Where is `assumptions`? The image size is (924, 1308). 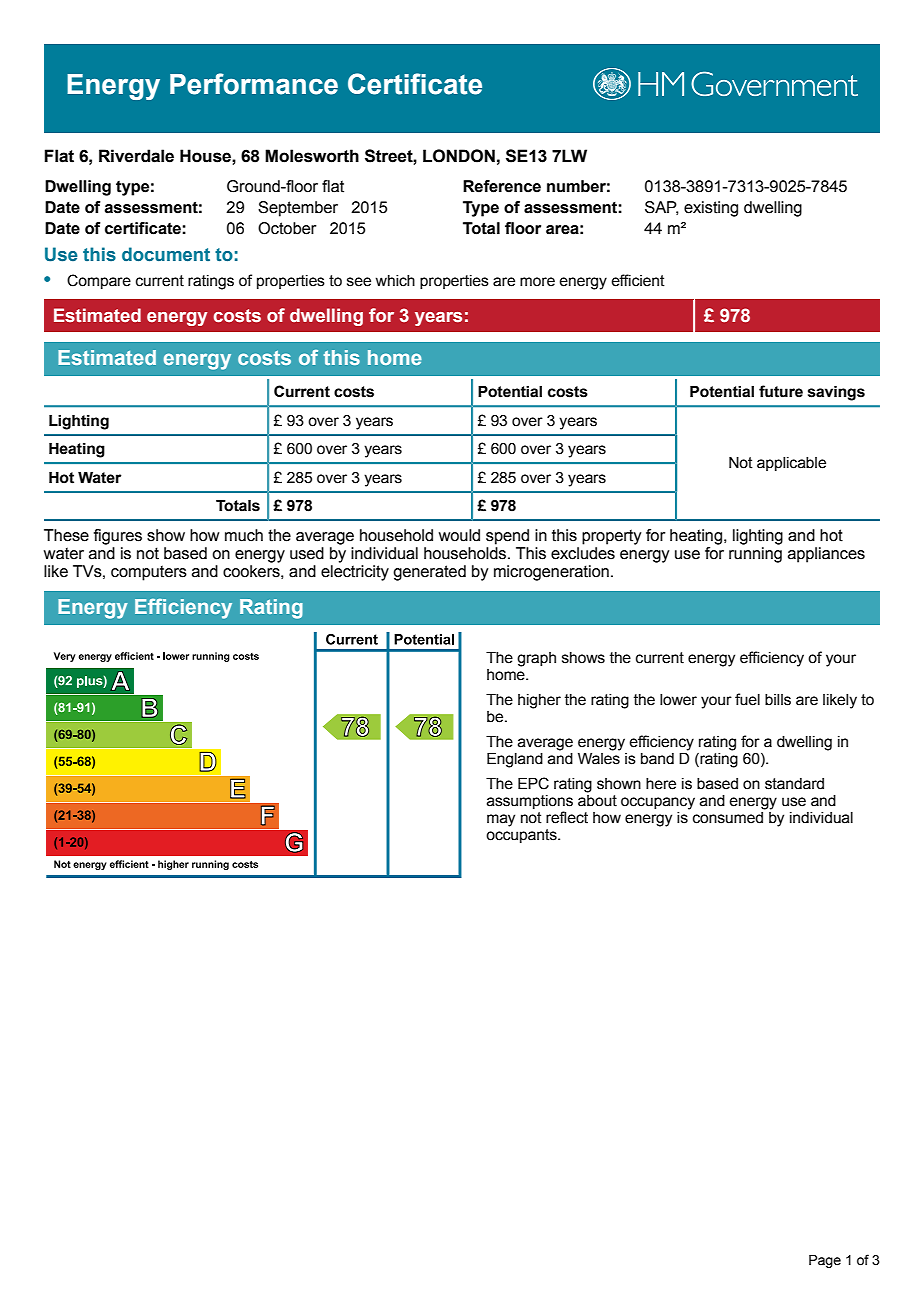
assumptions is located at coordinates (530, 803).
